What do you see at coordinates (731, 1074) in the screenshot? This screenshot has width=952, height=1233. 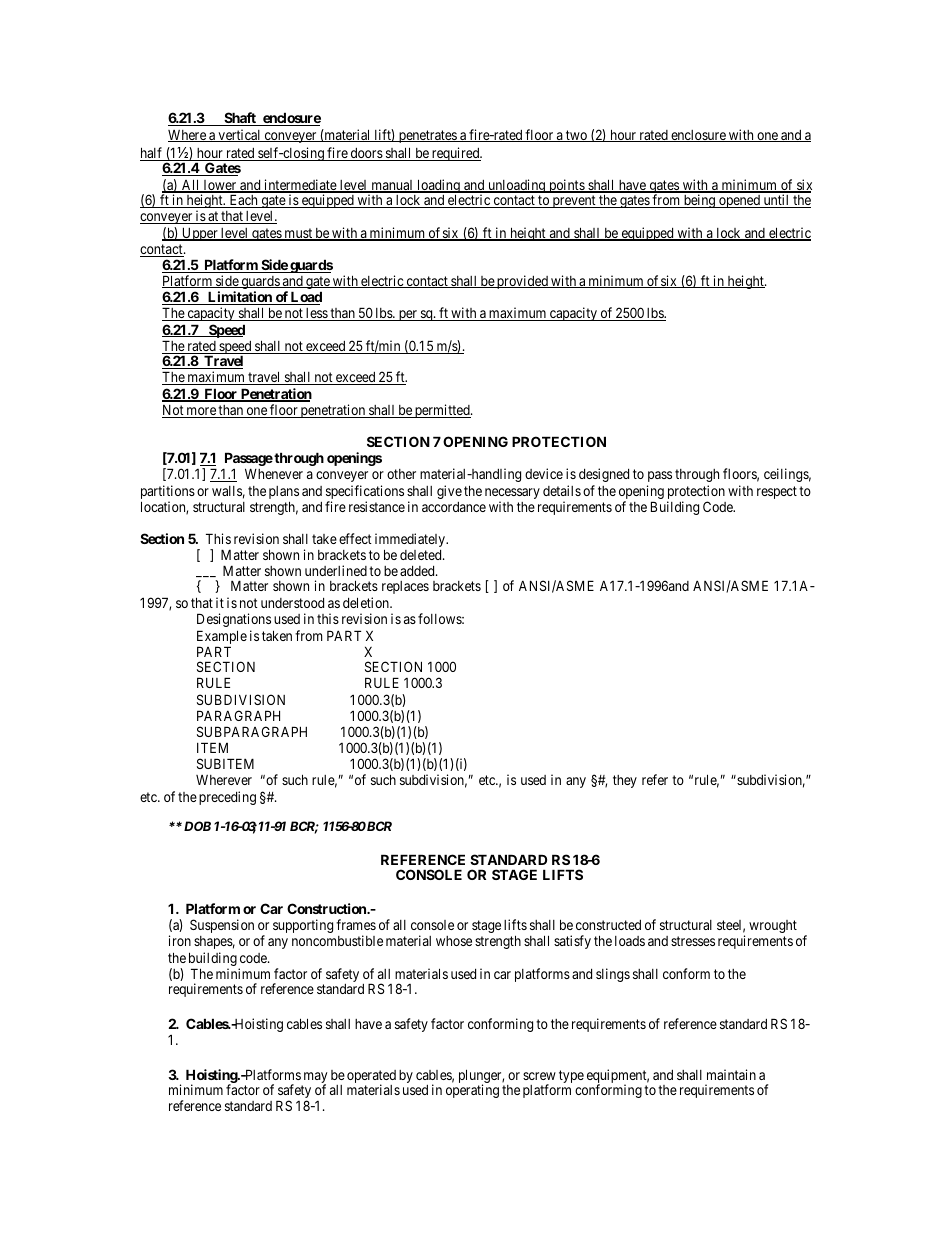 I see `maintain` at bounding box center [731, 1074].
